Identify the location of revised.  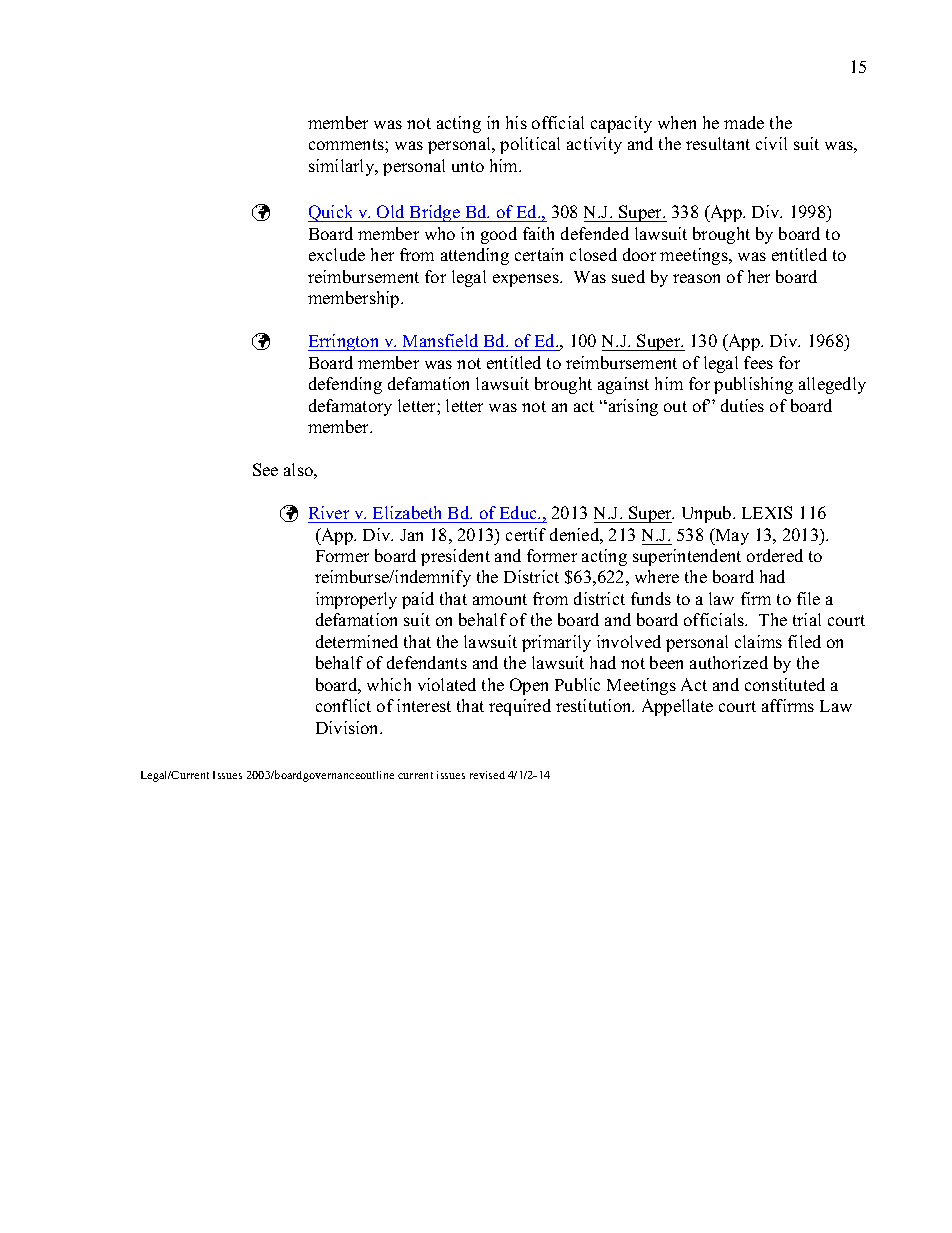
(487, 775).
